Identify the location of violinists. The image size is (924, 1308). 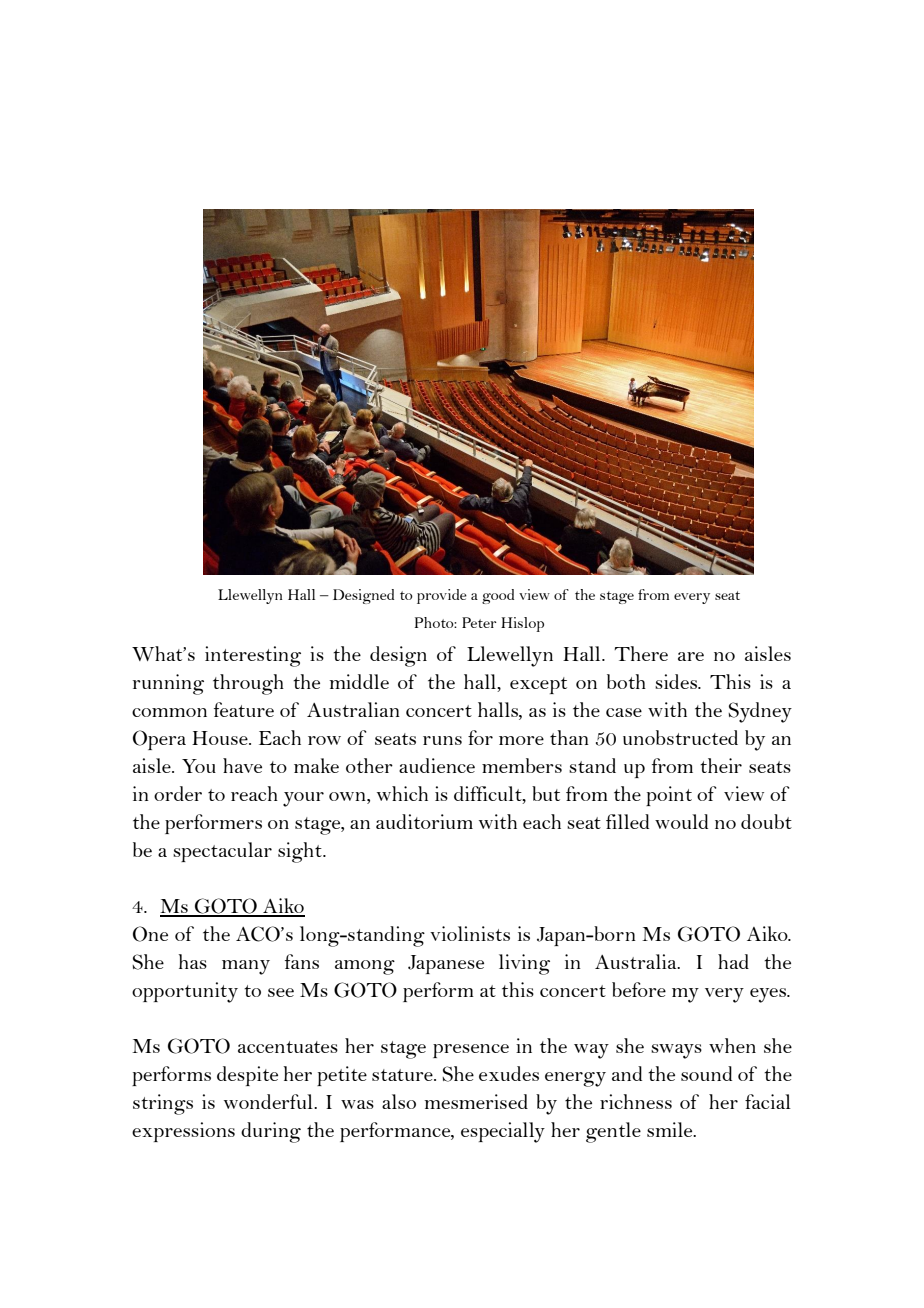
(470, 933).
